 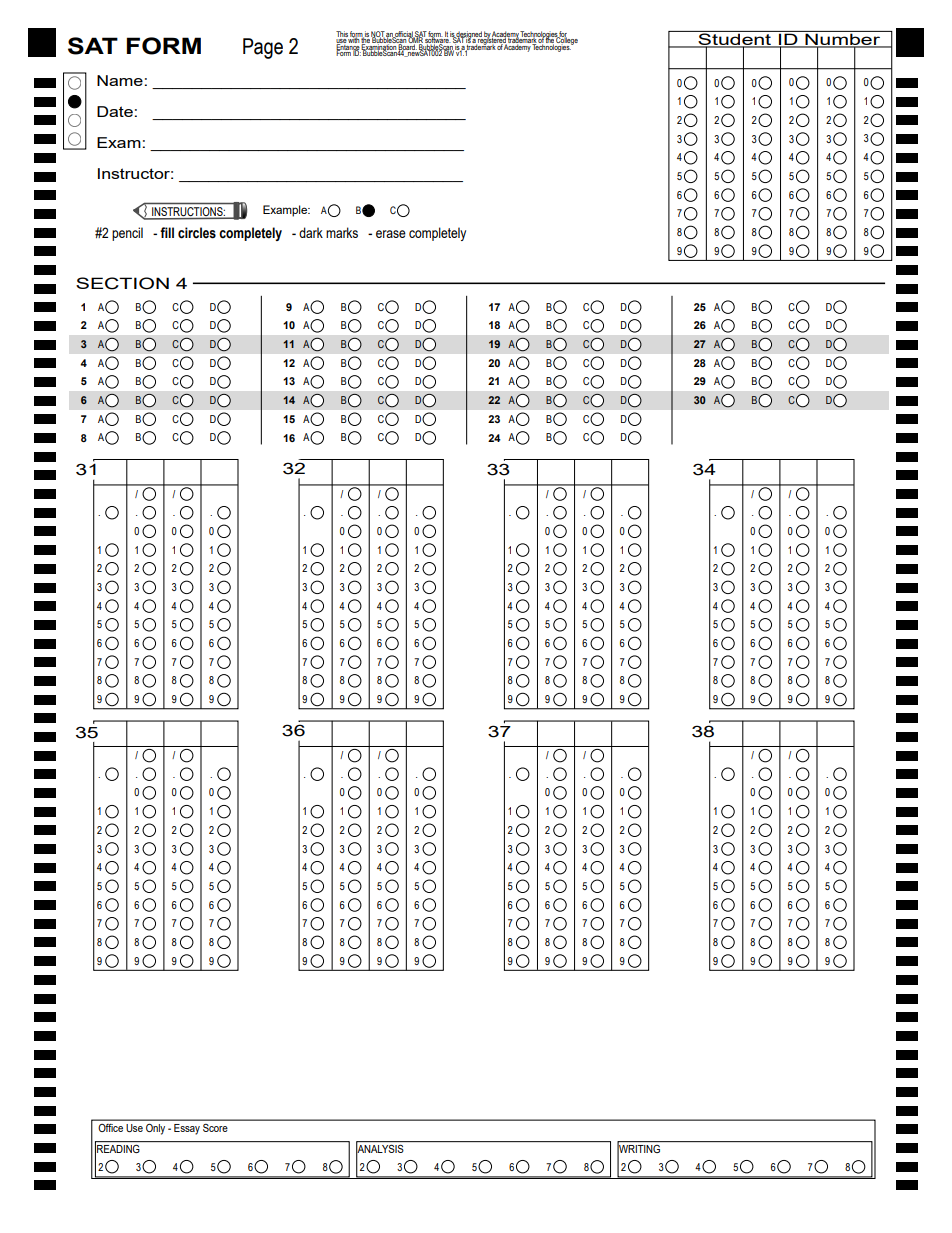 I want to click on Page, so click(x=263, y=48).
